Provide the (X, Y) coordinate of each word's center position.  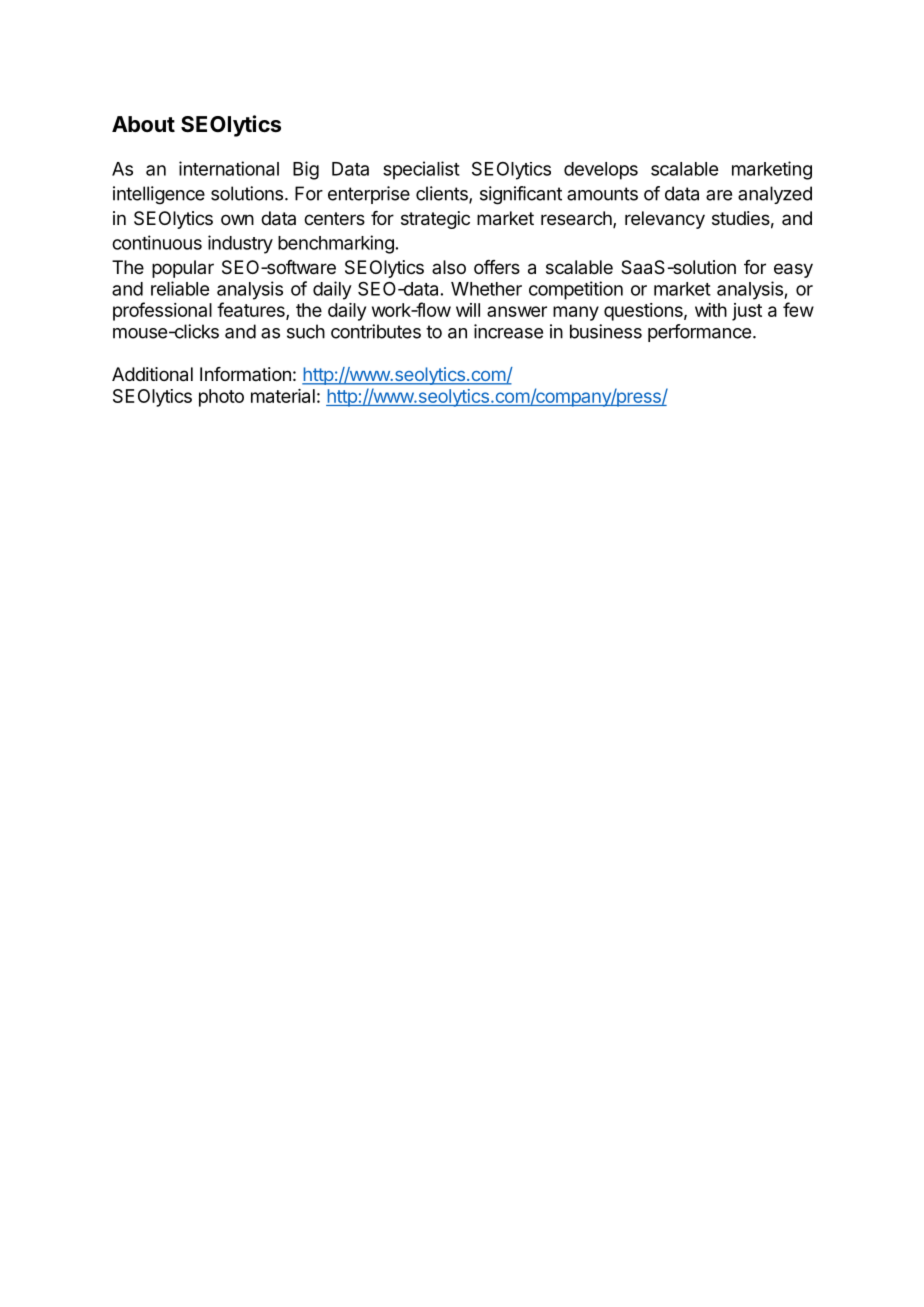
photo (221, 398)
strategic (435, 220)
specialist (421, 170)
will (468, 310)
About (143, 124)
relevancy (665, 220)
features (252, 311)
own (237, 219)
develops (601, 171)
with (711, 310)
